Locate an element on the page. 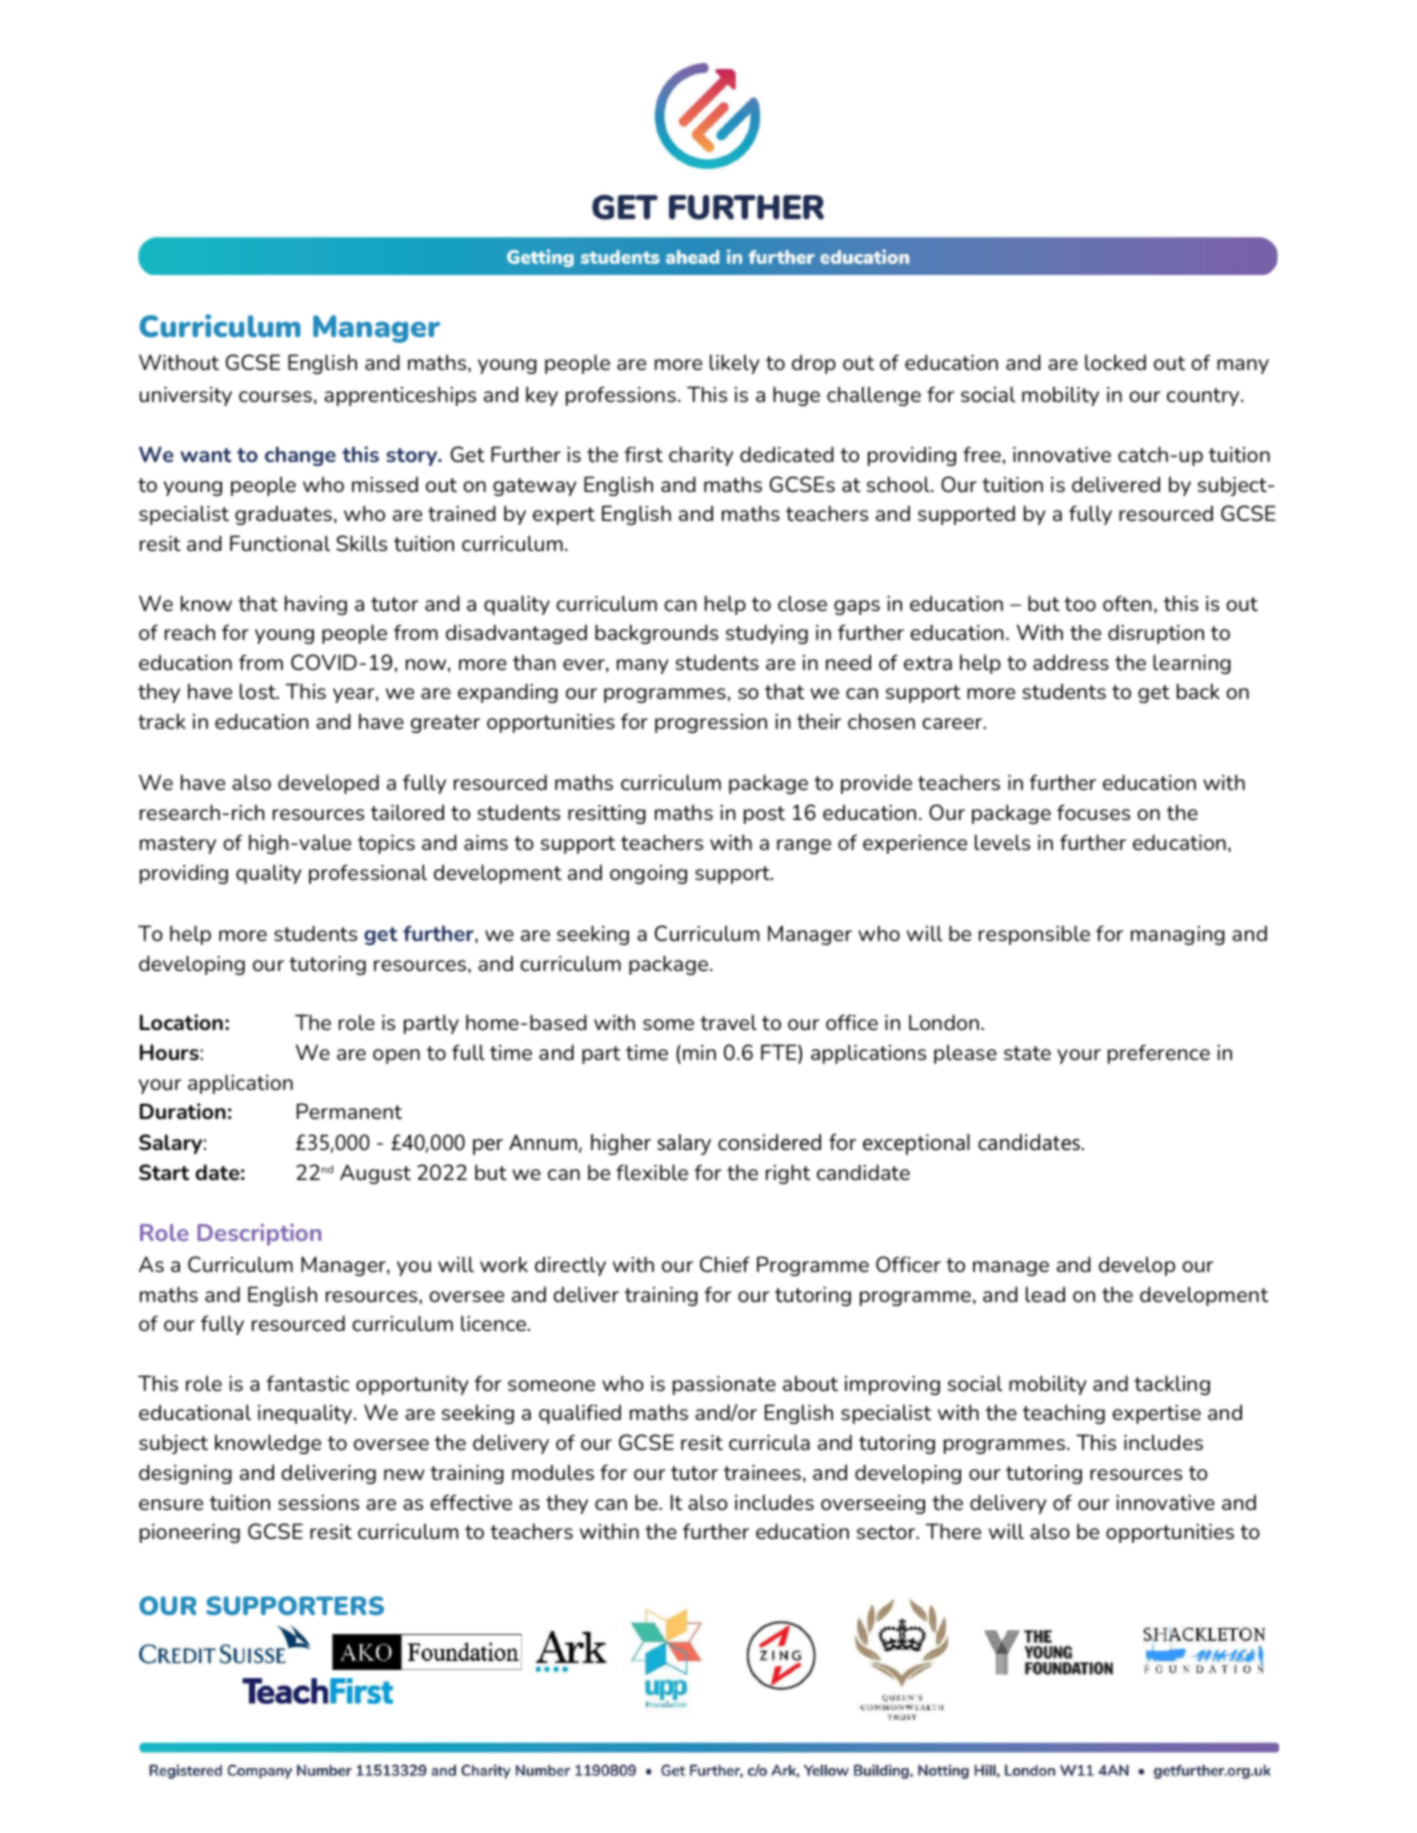  focuses is located at coordinates (1093, 812).
